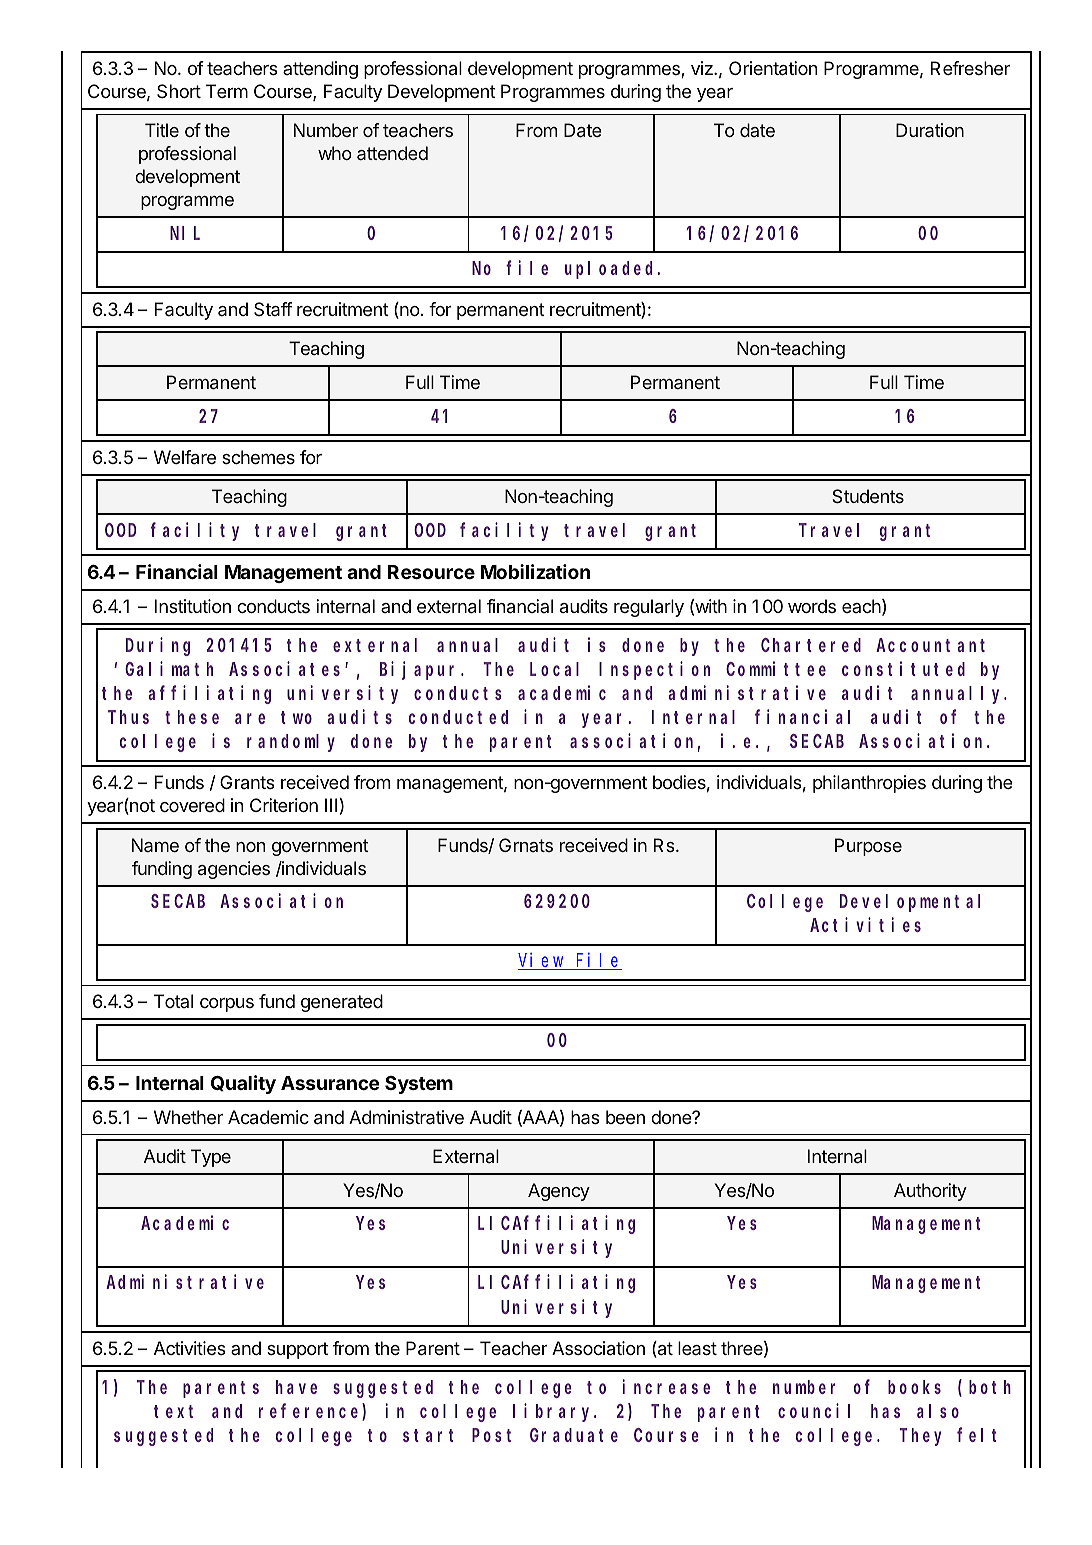 This screenshot has width=1092, height=1545. I want to click on Students, so click(868, 496).
